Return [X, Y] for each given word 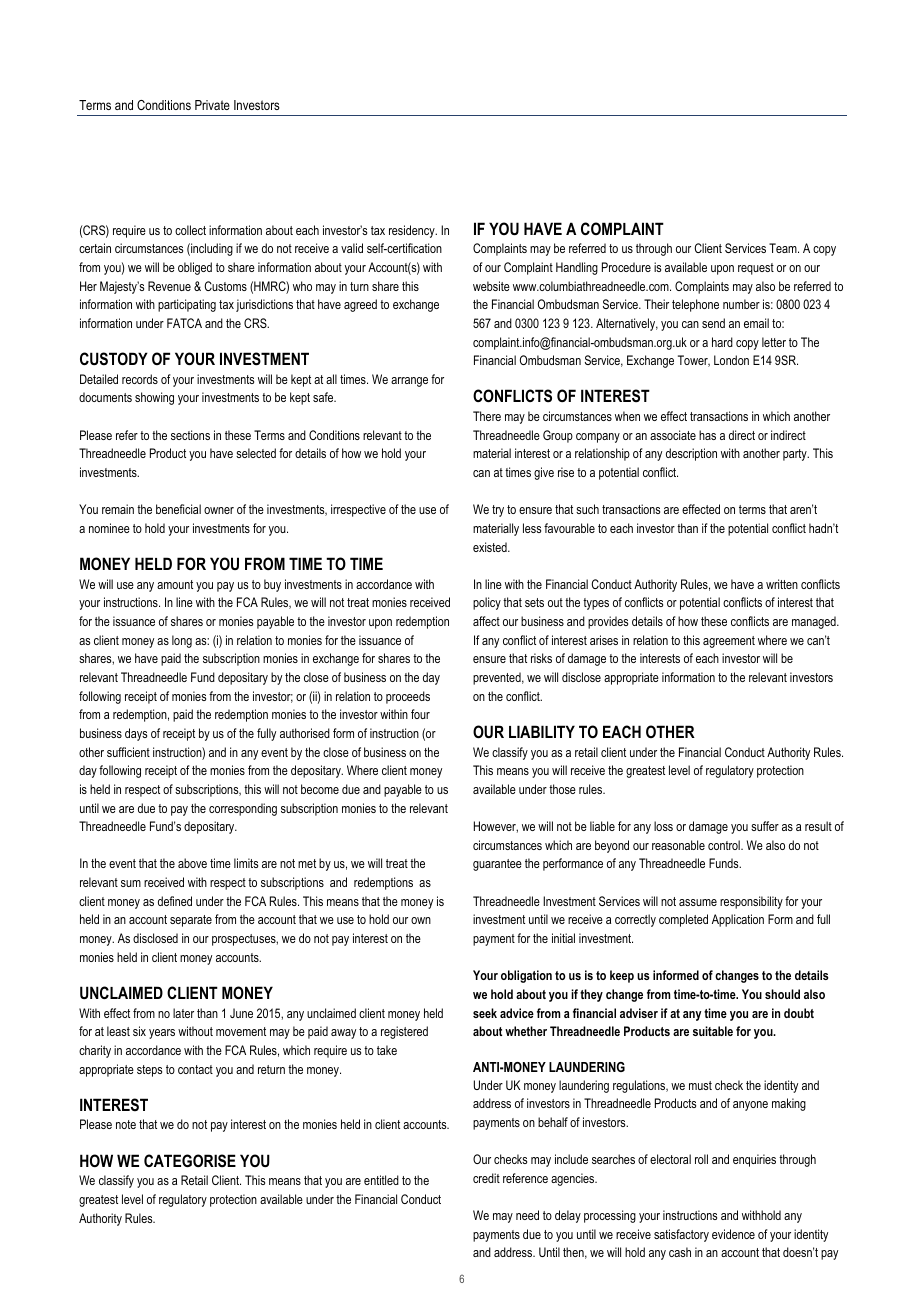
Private [212, 105]
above [192, 863]
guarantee [497, 865]
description [691, 454]
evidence [733, 1234]
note [126, 1124]
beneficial [178, 509]
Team [784, 248]
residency [413, 231]
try [498, 511]
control [725, 845]
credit [486, 1178]
